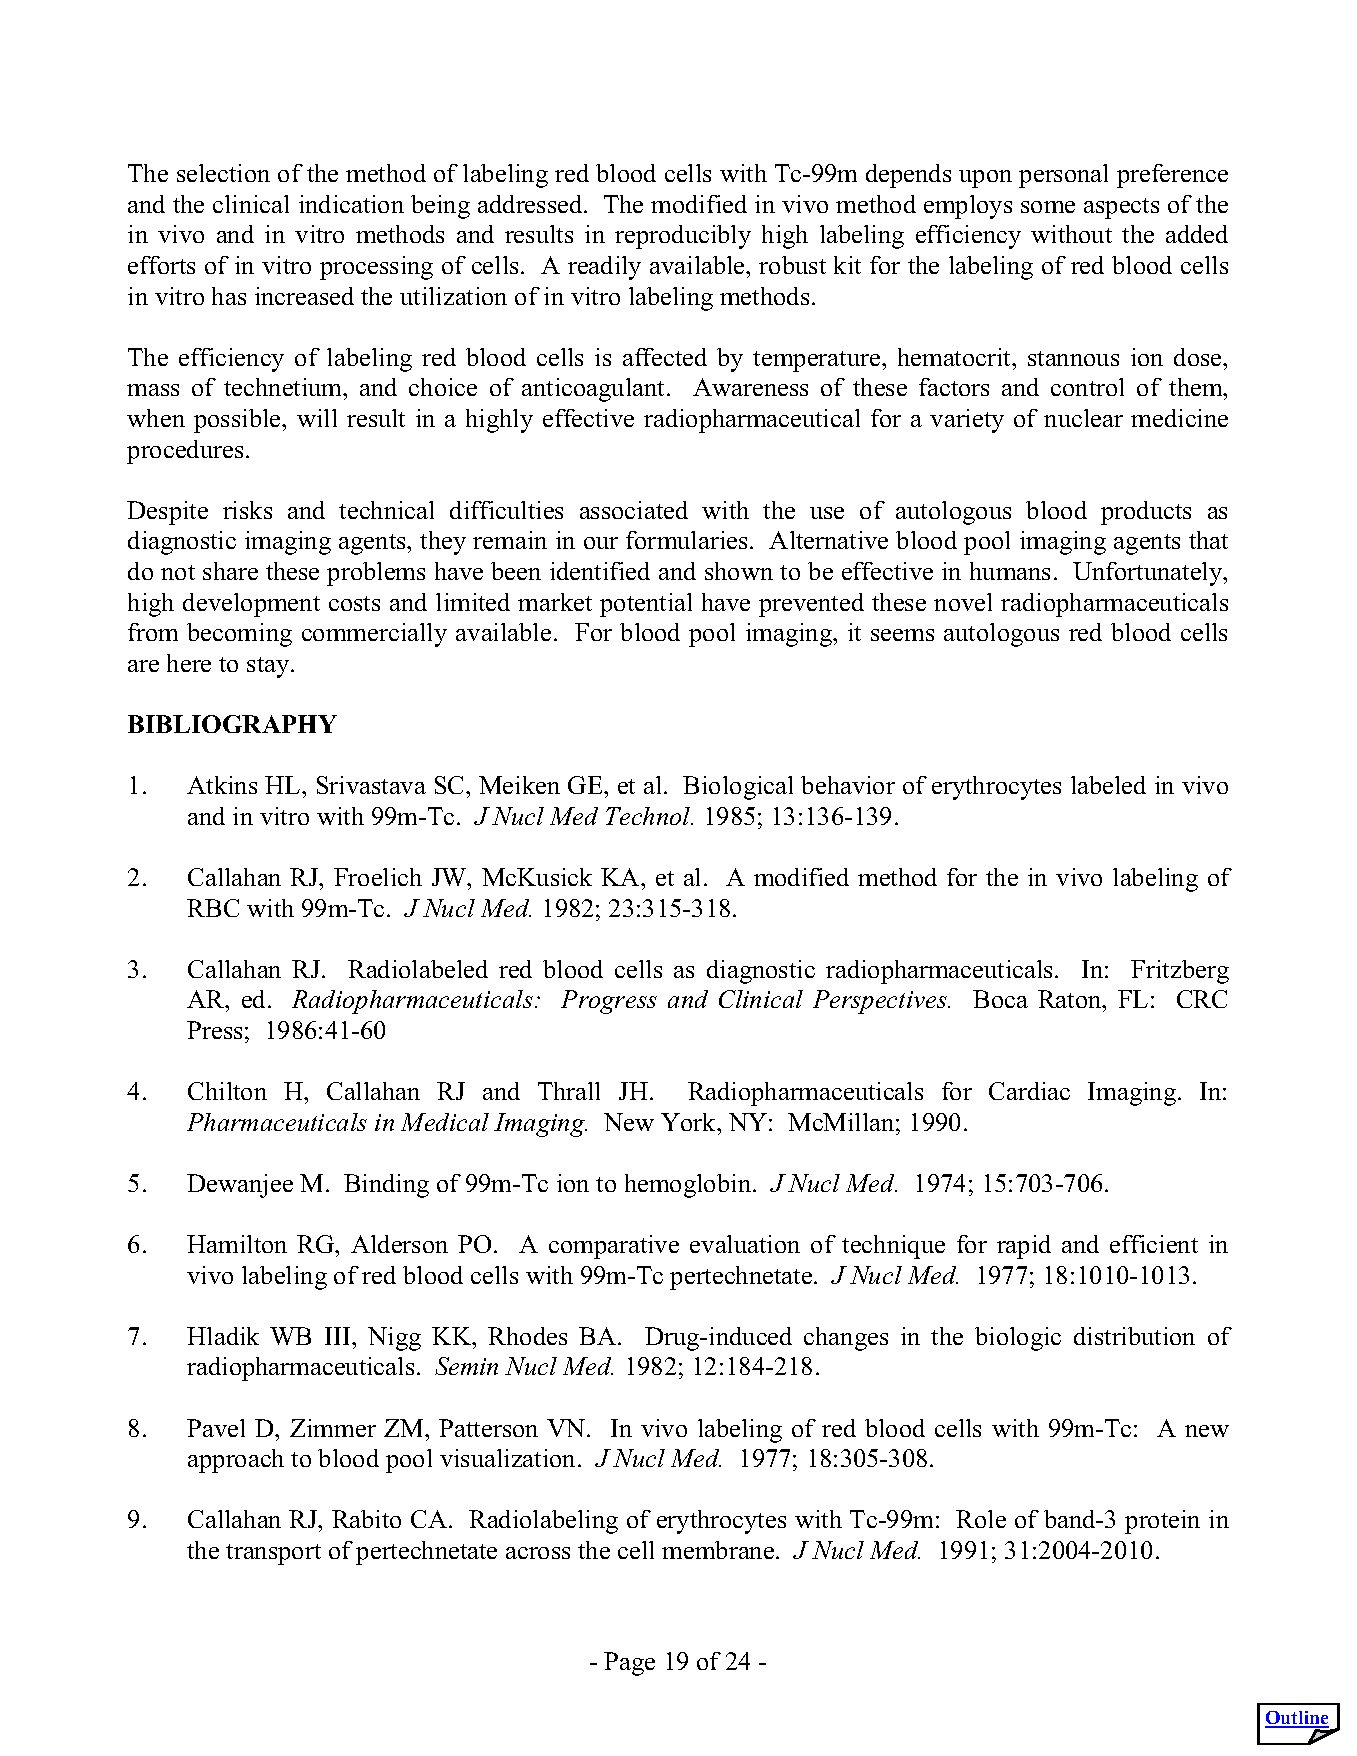 This screenshot has width=1357, height=1756. Describe the element at coordinates (213, 908) in the screenshot. I see `RBC` at that location.
